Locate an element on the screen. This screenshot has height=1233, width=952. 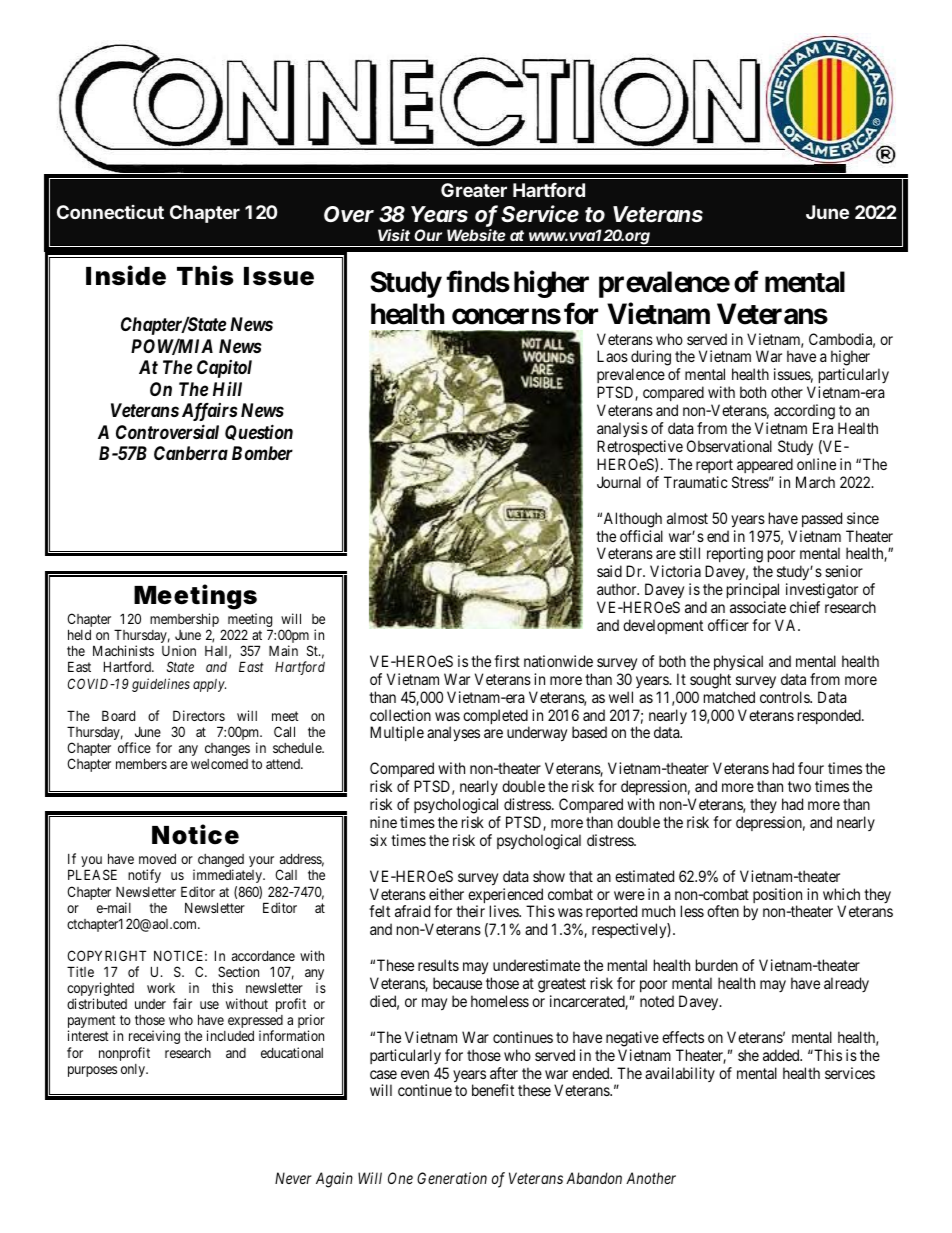
first is located at coordinates (507, 661).
